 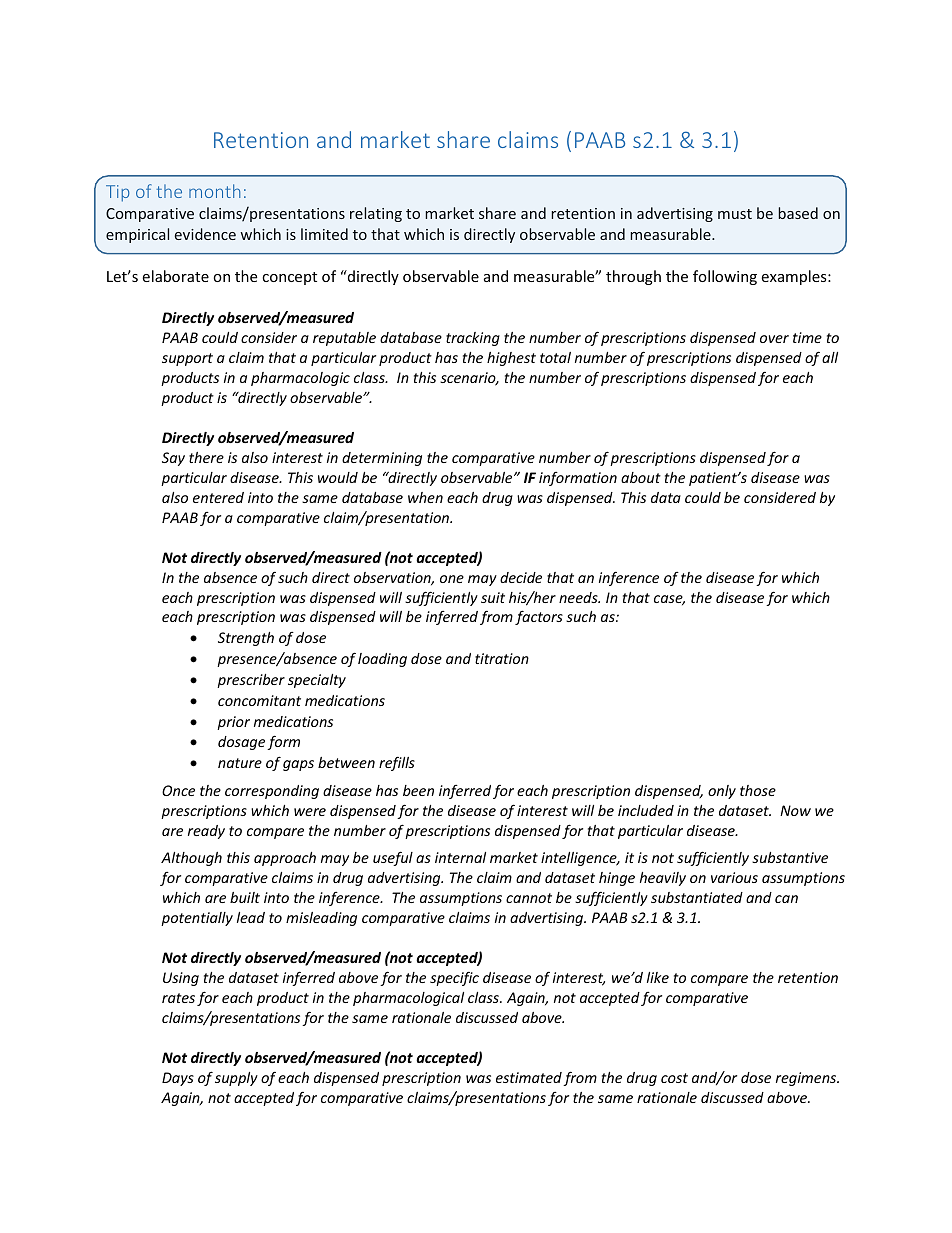 What do you see at coordinates (376, 214) in the page?
I see `relating` at bounding box center [376, 214].
